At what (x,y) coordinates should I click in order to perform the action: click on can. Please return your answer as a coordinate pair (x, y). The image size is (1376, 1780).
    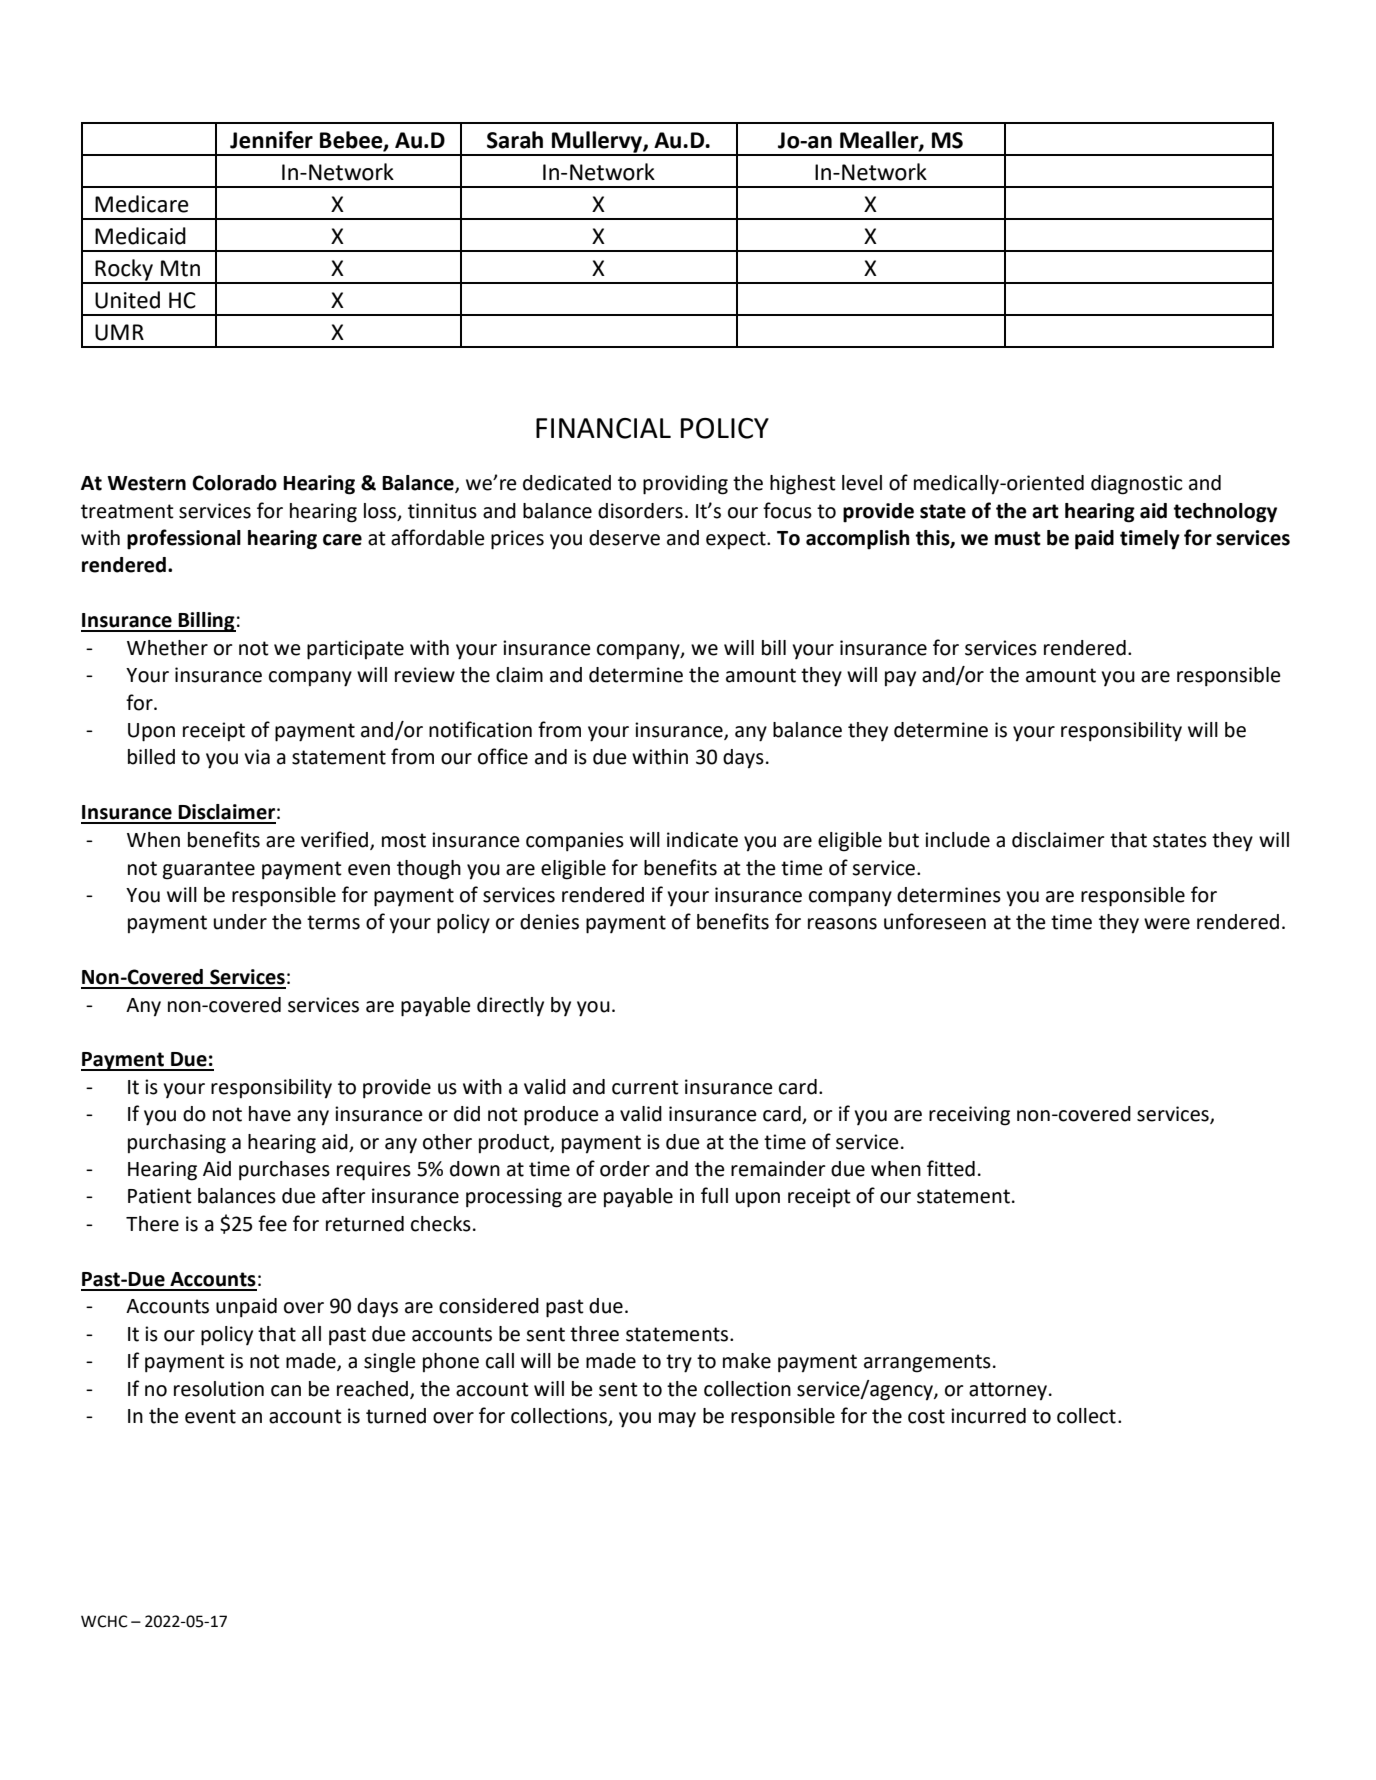
    Looking at the image, I should click on (286, 1391).
